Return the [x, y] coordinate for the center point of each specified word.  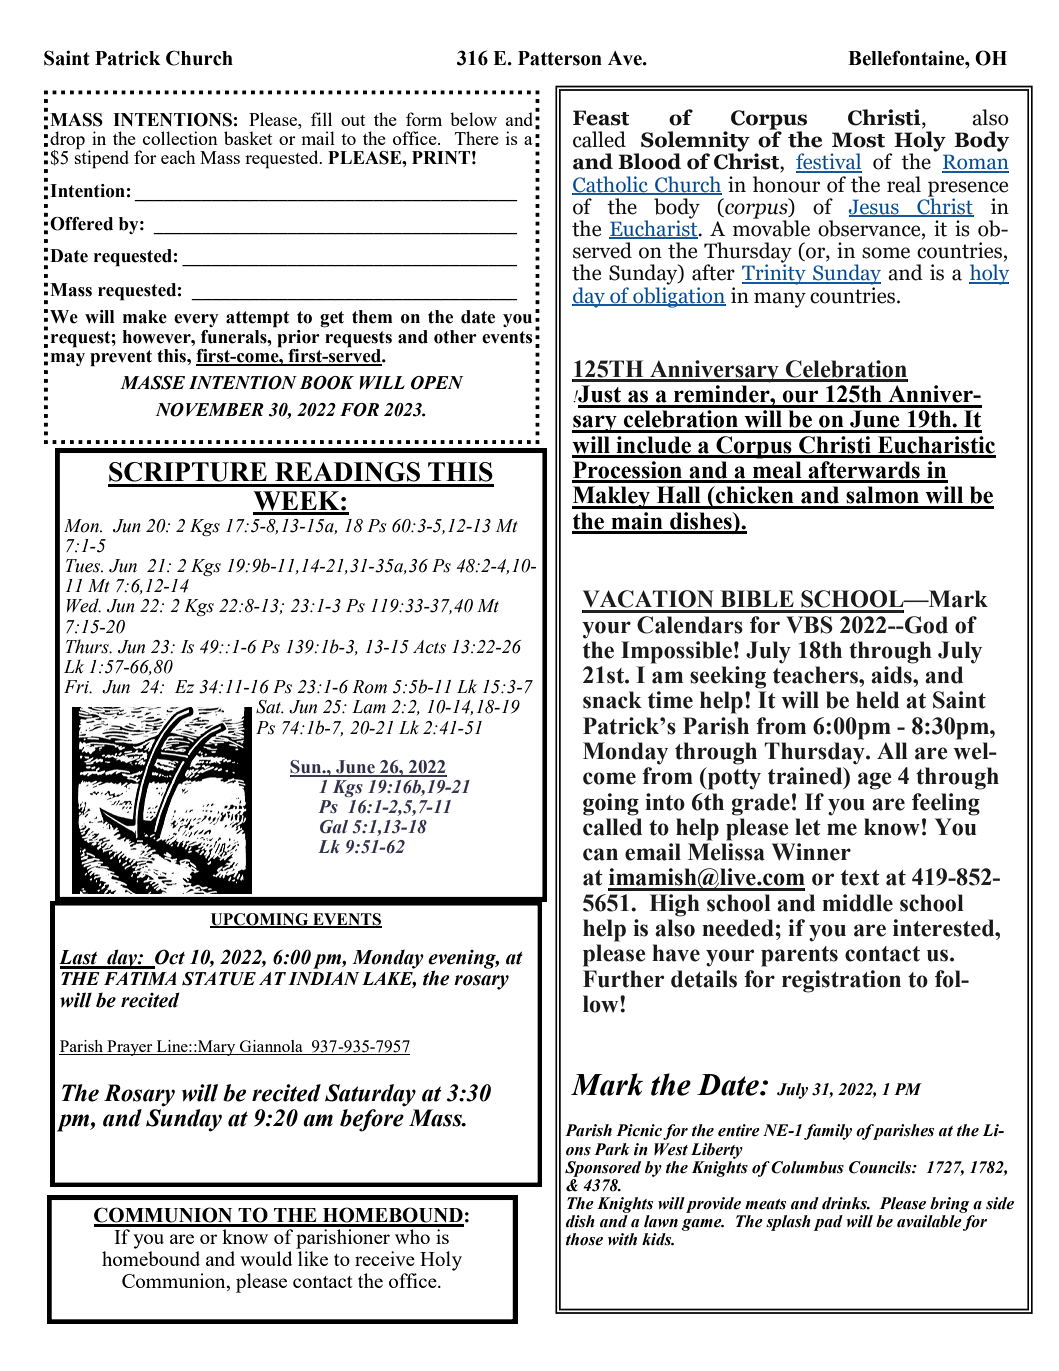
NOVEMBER [209, 410]
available [930, 1220]
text [860, 878]
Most [858, 140]
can [600, 854]
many [780, 300]
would [266, 1258]
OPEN [437, 383]
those [584, 1239]
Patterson [560, 58]
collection [180, 138]
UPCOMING [260, 920]
